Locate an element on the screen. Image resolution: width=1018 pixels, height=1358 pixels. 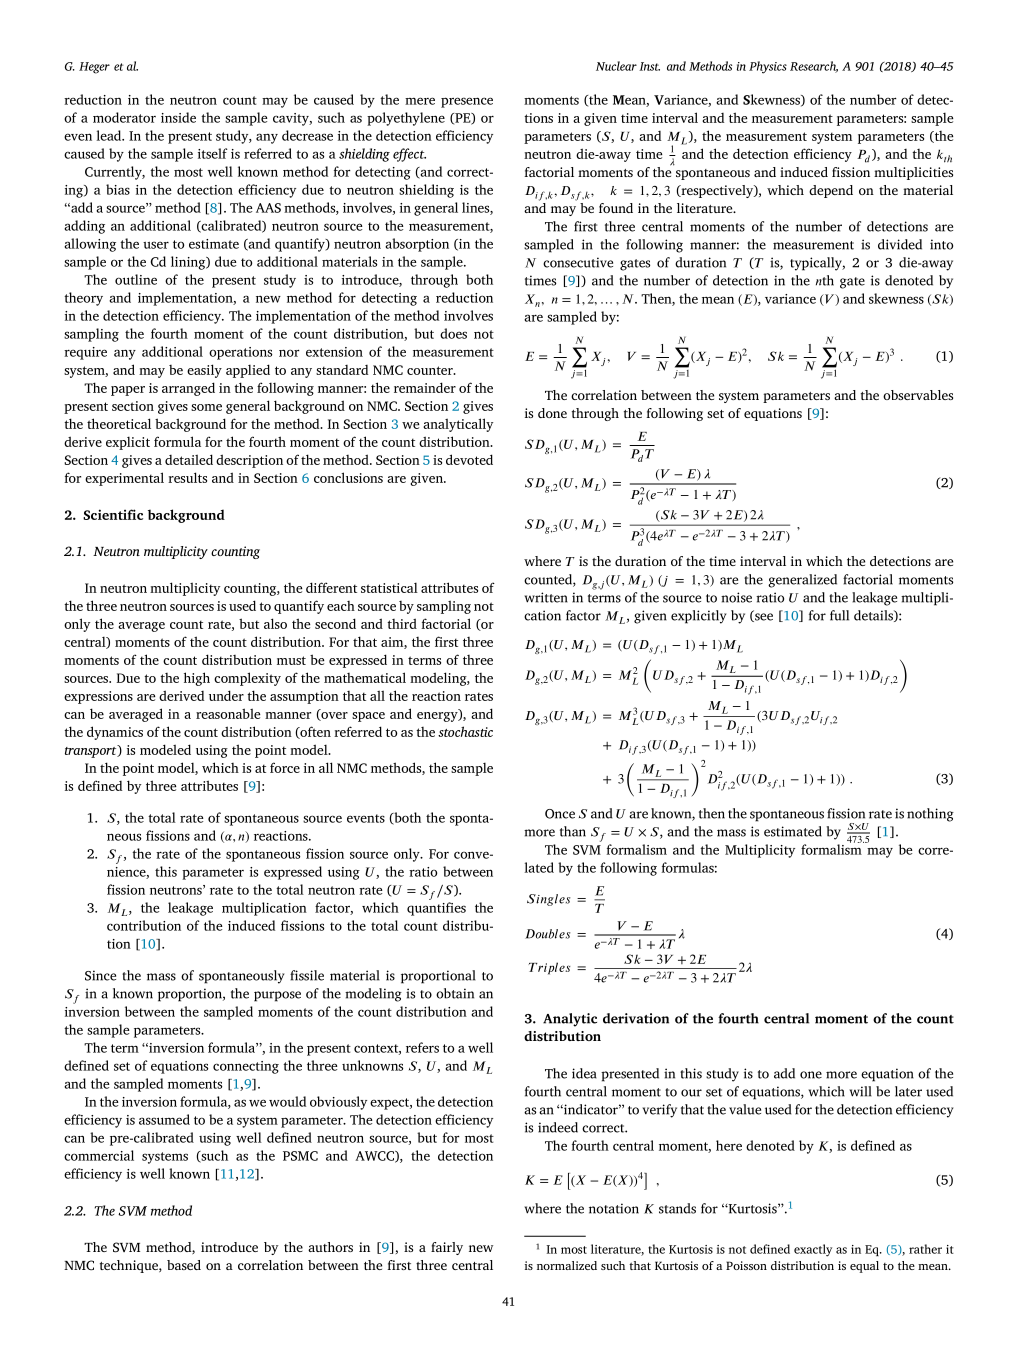
Since is located at coordinates (100, 975).
